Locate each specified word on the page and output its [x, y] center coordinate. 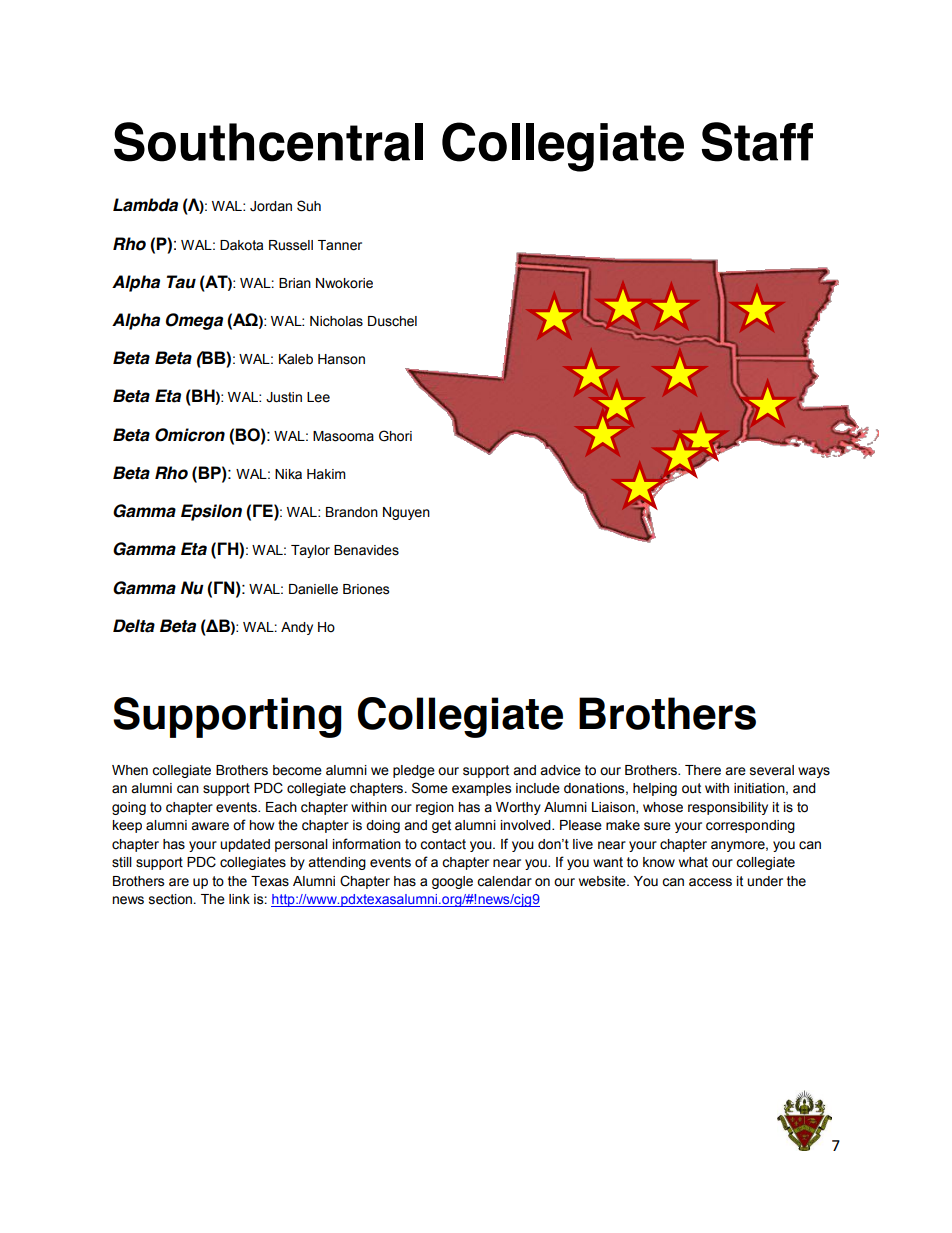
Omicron [190, 435]
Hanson [341, 359]
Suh [309, 206]
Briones [366, 589]
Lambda [145, 205]
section [172, 899]
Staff [757, 142]
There [703, 770]
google [452, 882]
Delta [134, 626]
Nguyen [406, 513]
